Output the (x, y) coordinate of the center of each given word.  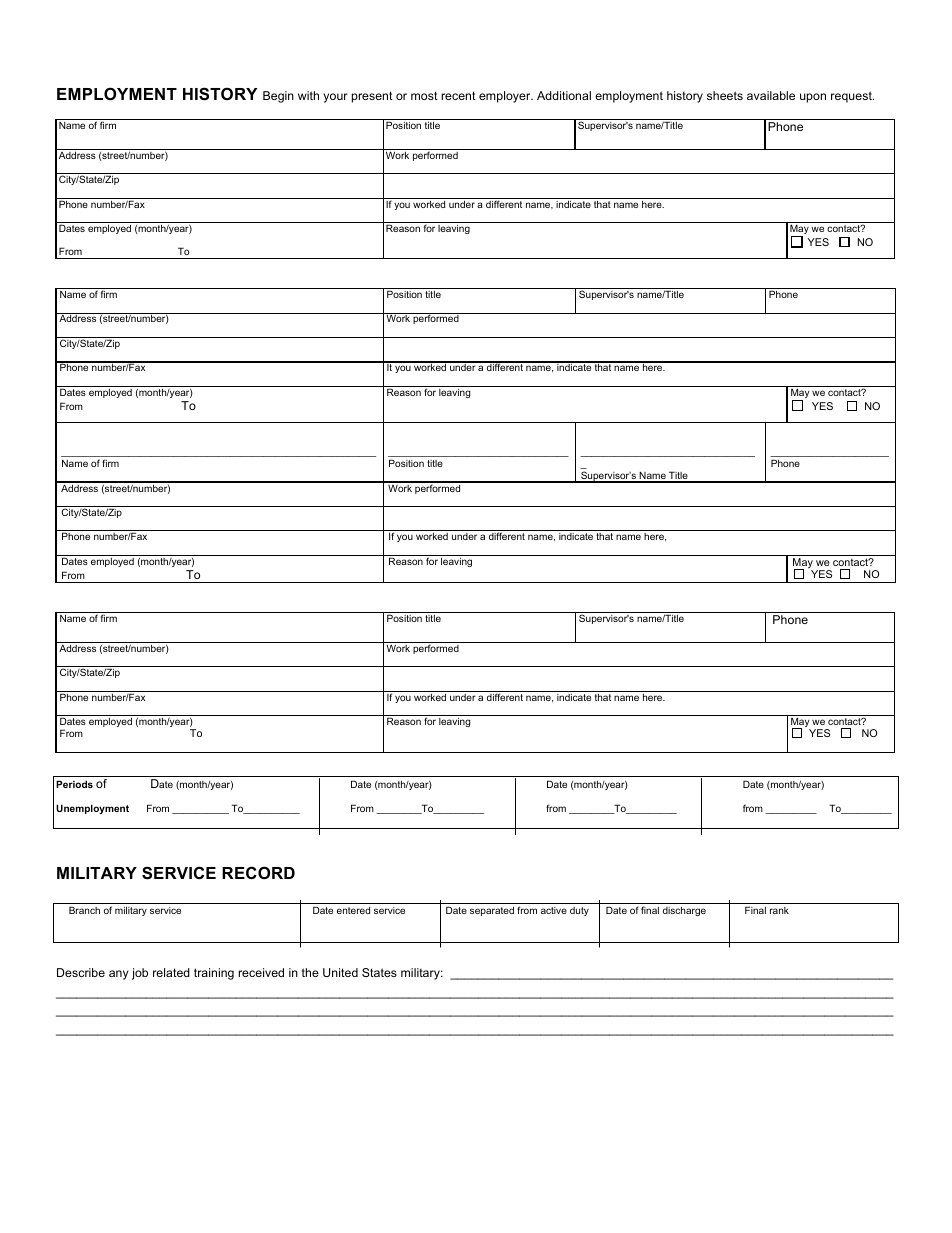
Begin (278, 97)
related (171, 972)
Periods (74, 784)
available (771, 95)
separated (492, 911)
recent (458, 95)
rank (779, 910)
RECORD (258, 872)
